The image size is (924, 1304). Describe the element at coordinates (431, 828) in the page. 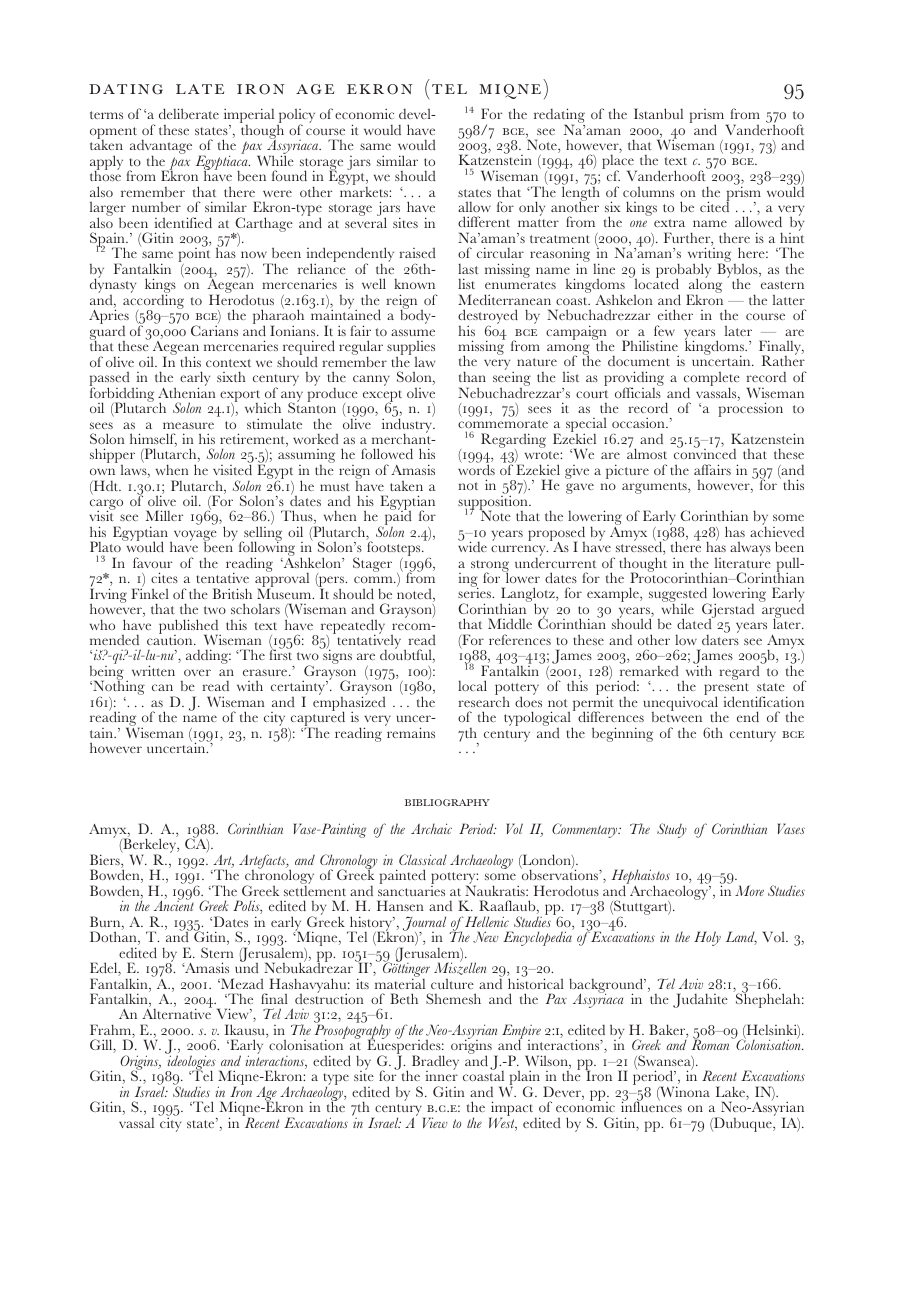

I see `Archaic` at that location.
